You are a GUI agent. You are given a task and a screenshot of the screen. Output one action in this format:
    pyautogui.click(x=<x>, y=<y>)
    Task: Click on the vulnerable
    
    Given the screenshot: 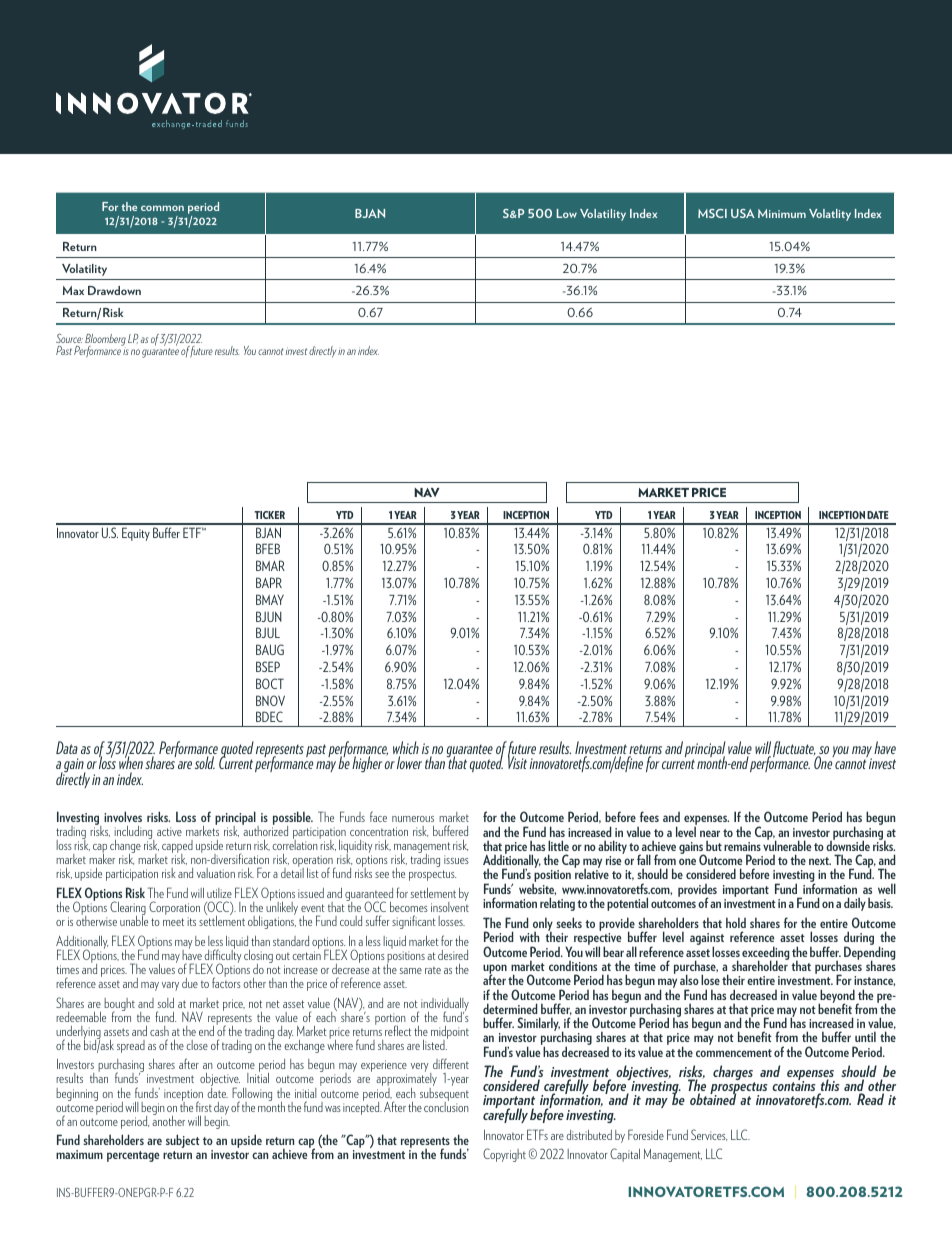 What is the action you would take?
    pyautogui.click(x=787, y=845)
